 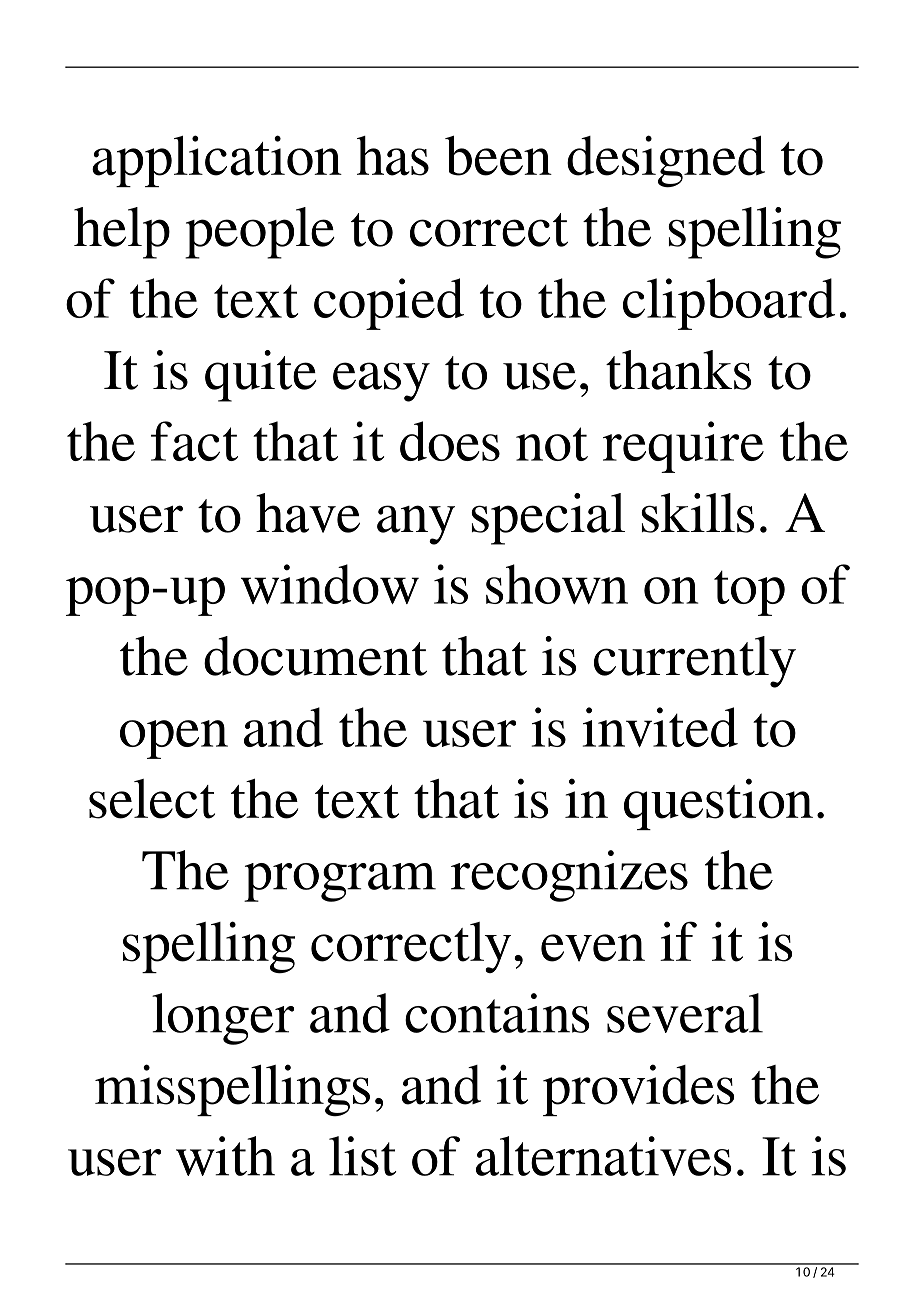 I want to click on recognizes, so click(x=569, y=876).
